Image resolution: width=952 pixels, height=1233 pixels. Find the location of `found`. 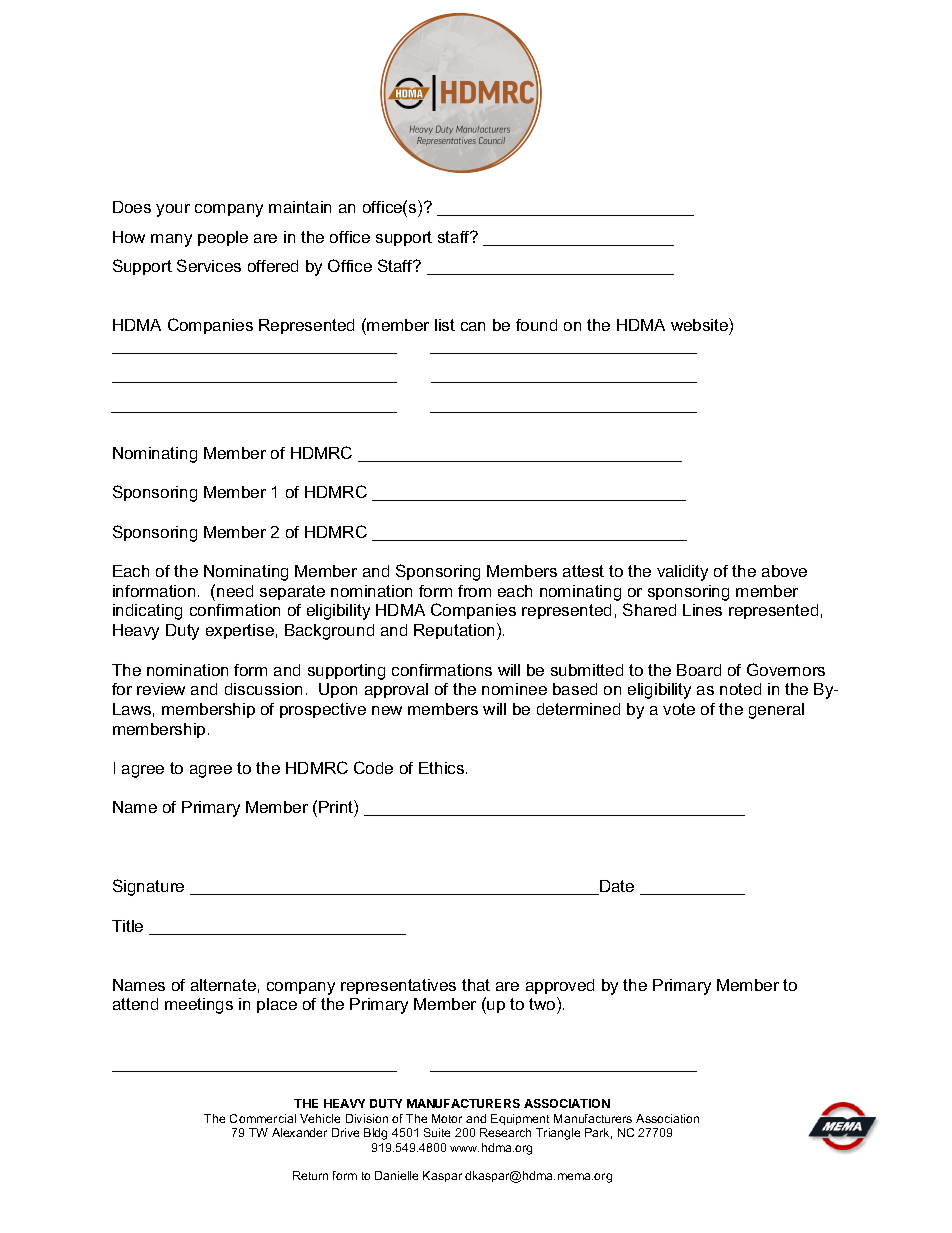

found is located at coordinates (536, 325).
